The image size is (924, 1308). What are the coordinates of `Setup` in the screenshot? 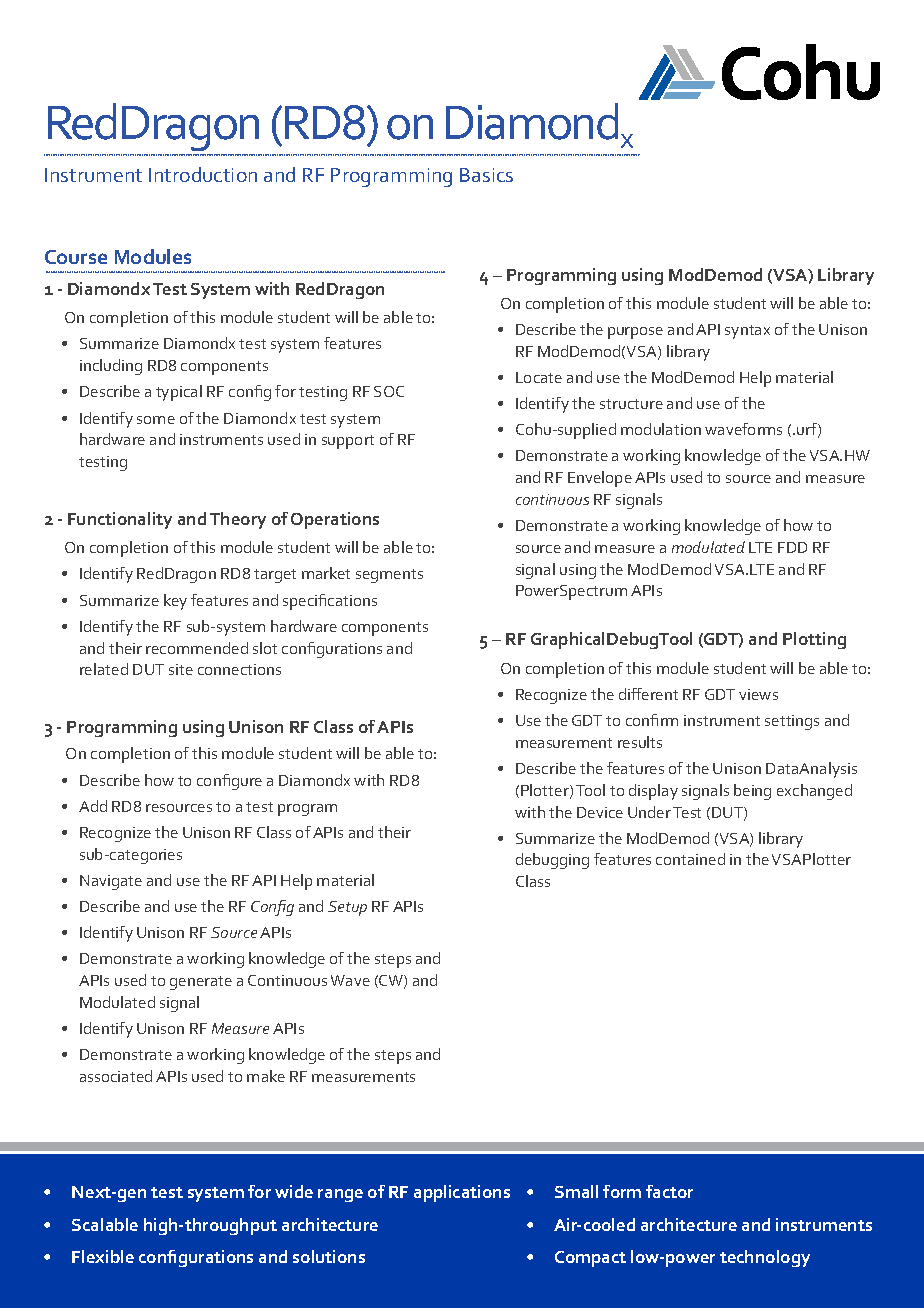 It's located at (347, 908).
